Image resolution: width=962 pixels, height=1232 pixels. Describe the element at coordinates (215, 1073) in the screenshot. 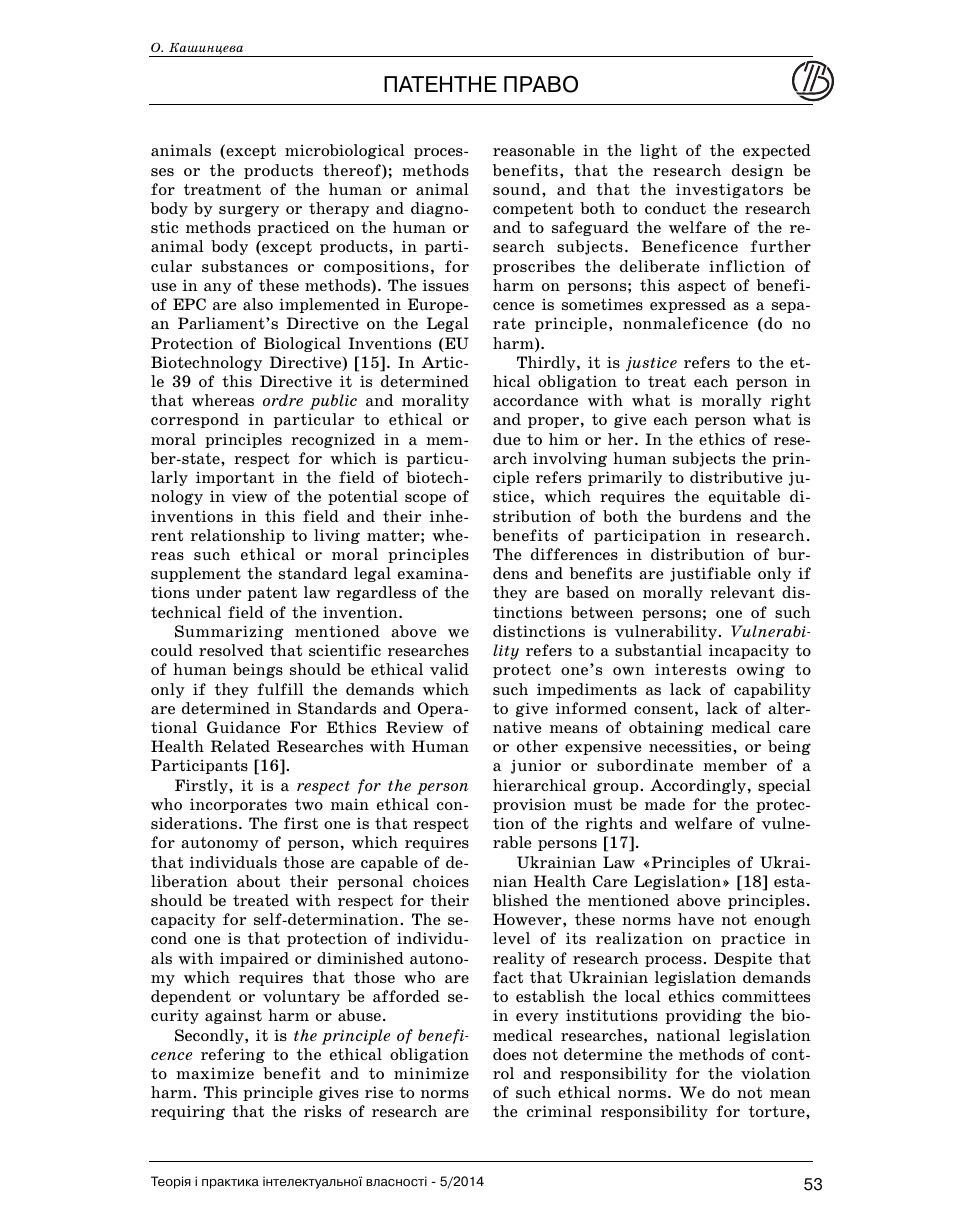

I see `maximize` at that location.
